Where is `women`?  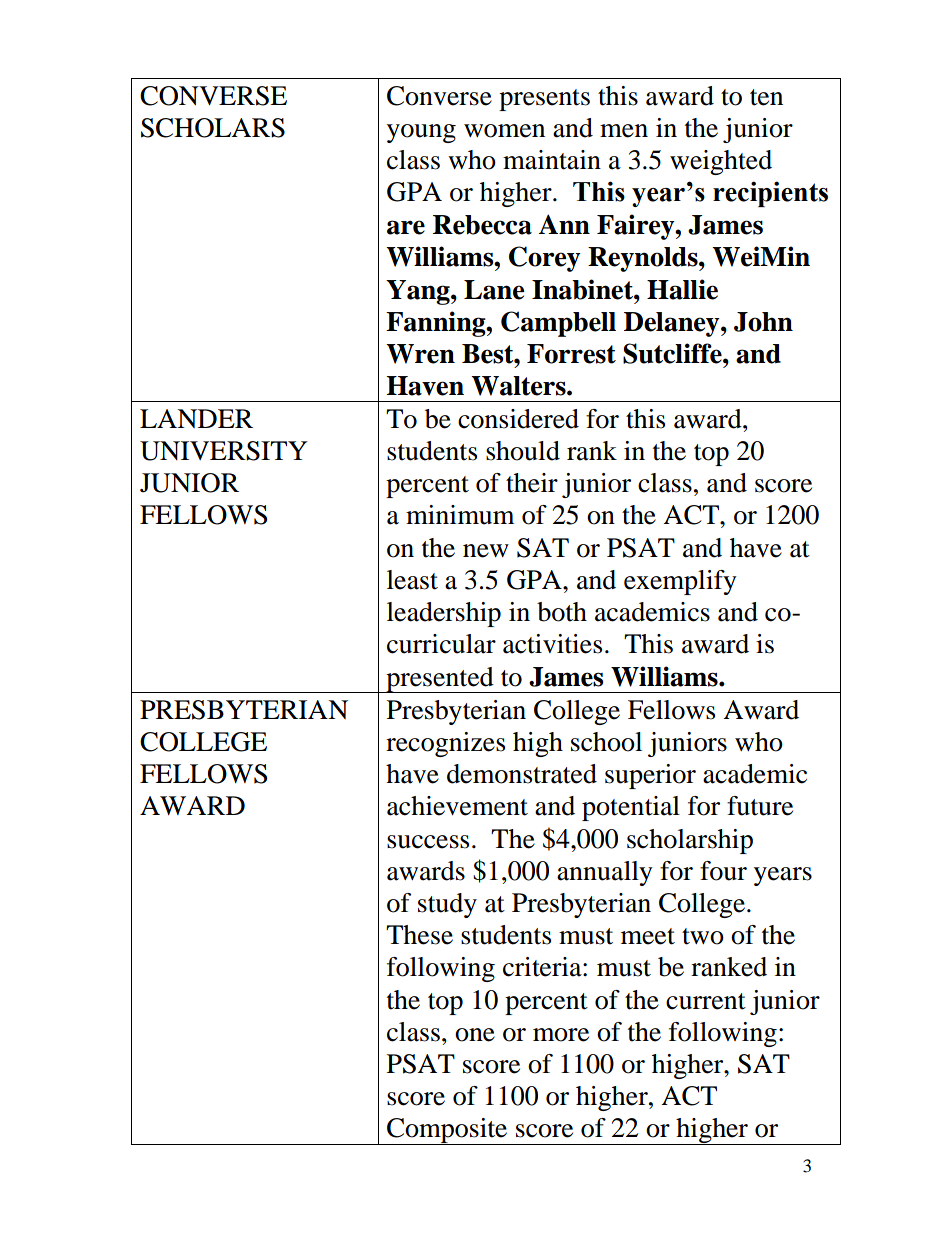
women is located at coordinates (504, 131).
